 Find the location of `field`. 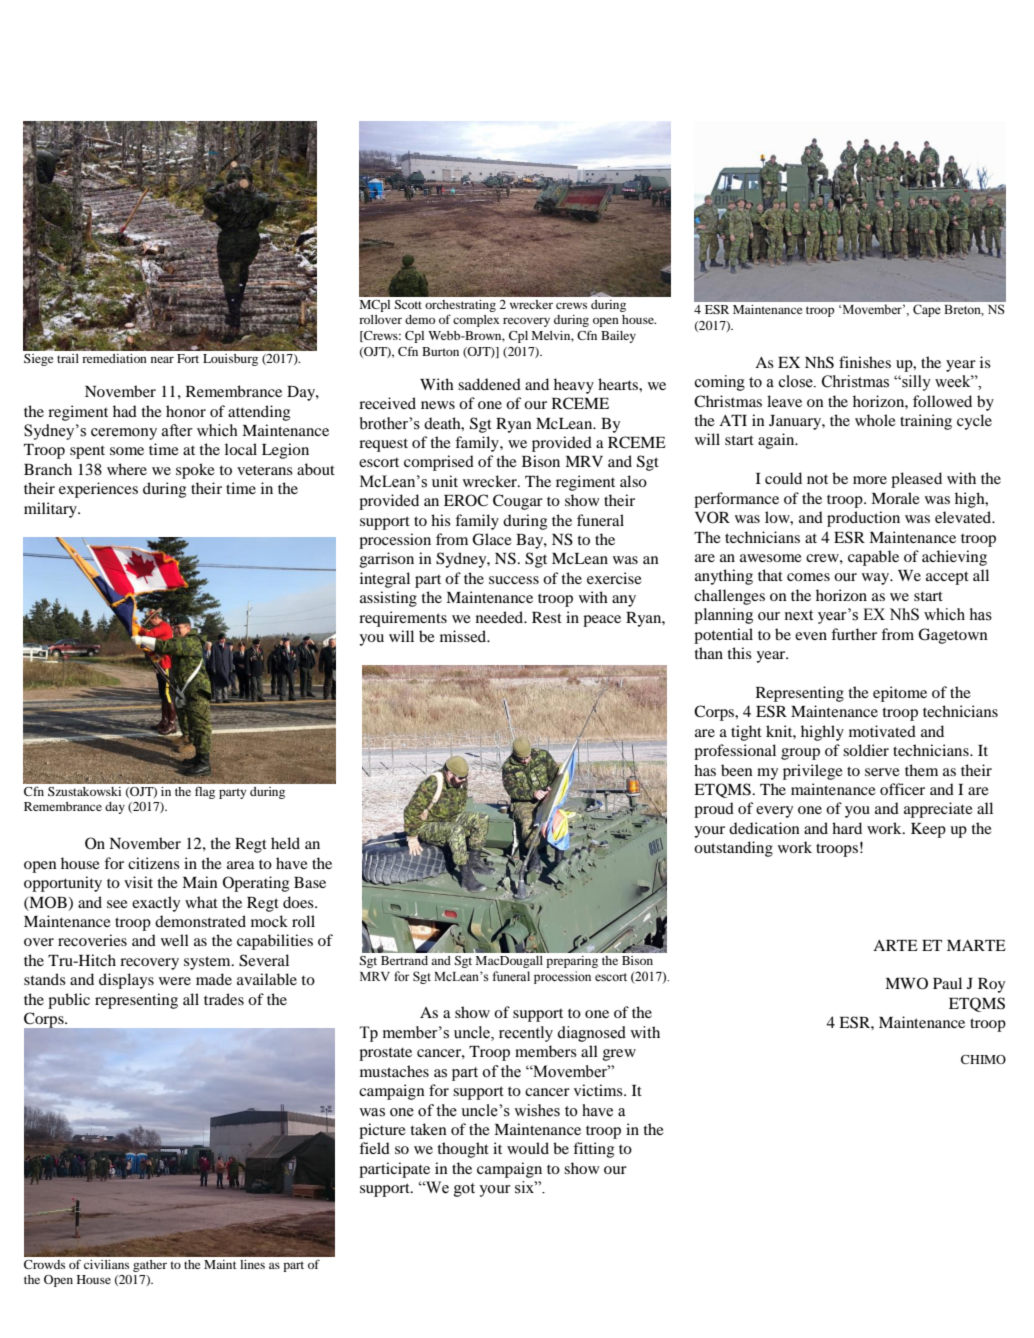

field is located at coordinates (374, 1148).
